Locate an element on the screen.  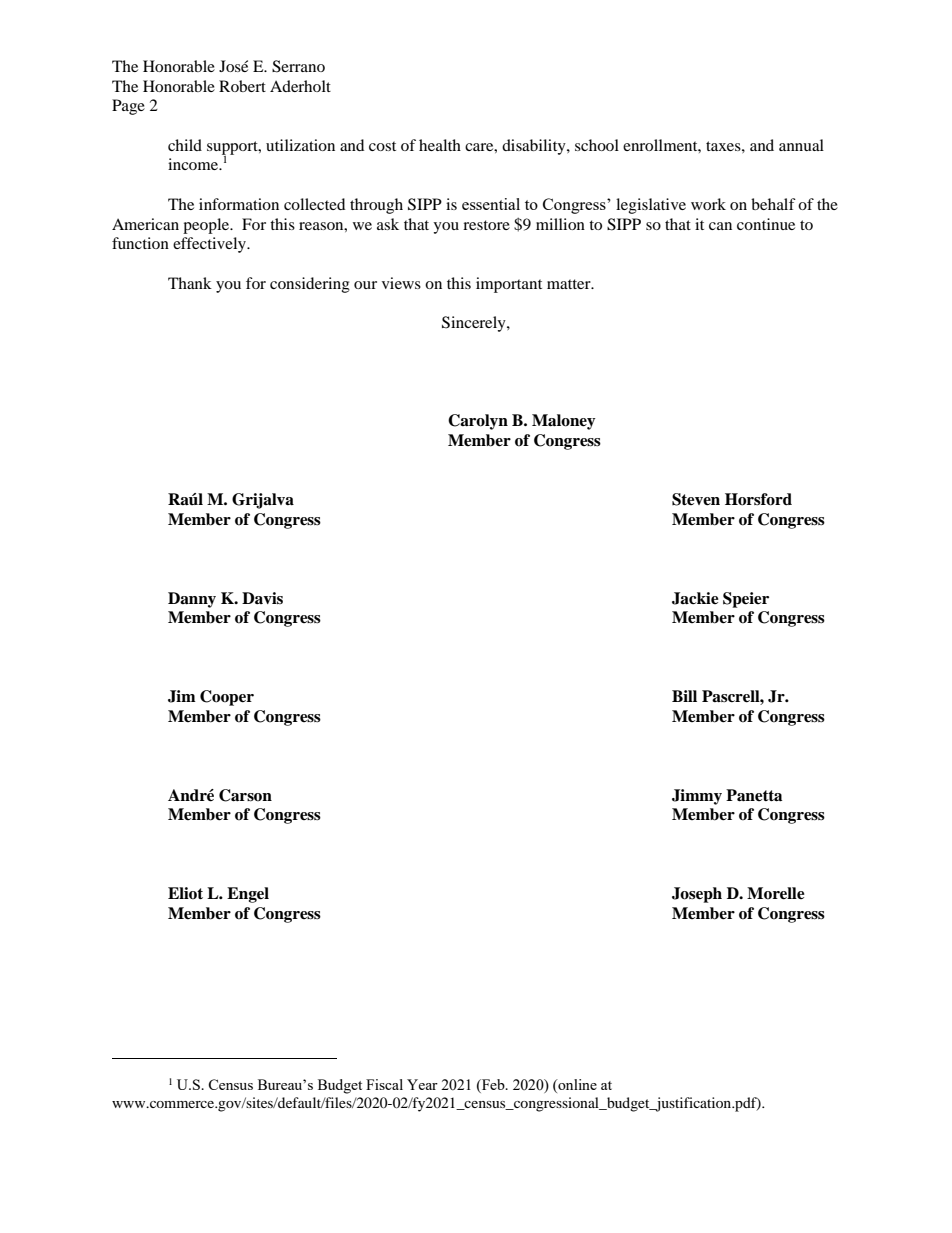
Danny is located at coordinates (192, 600).
